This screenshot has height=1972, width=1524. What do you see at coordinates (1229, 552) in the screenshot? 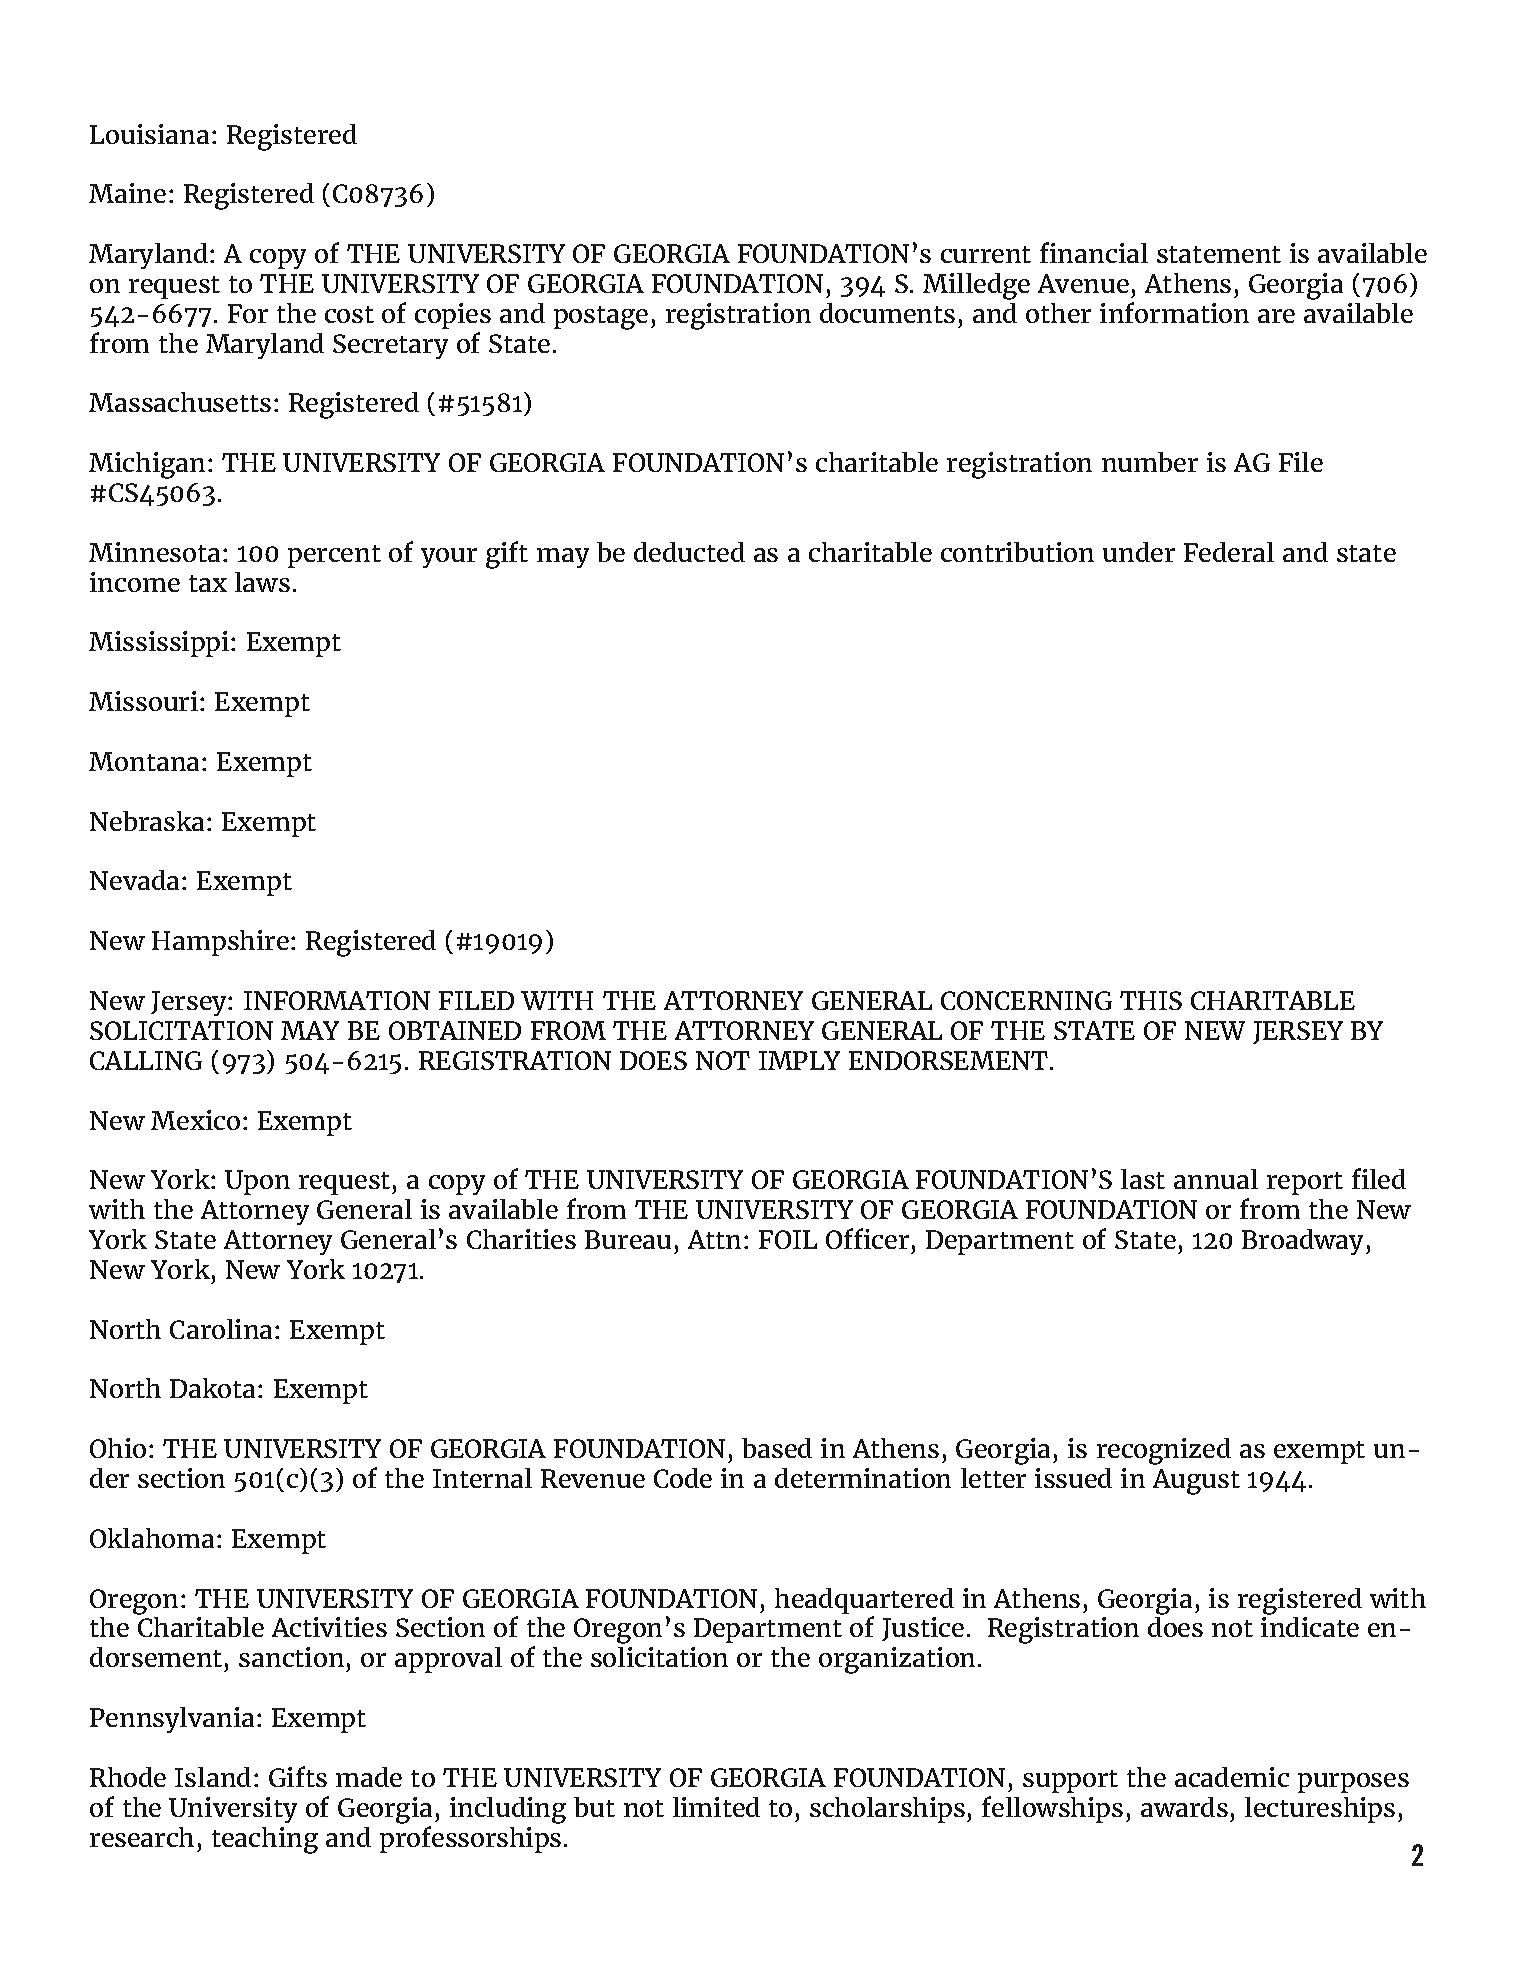
I see `Federal` at bounding box center [1229, 552].
